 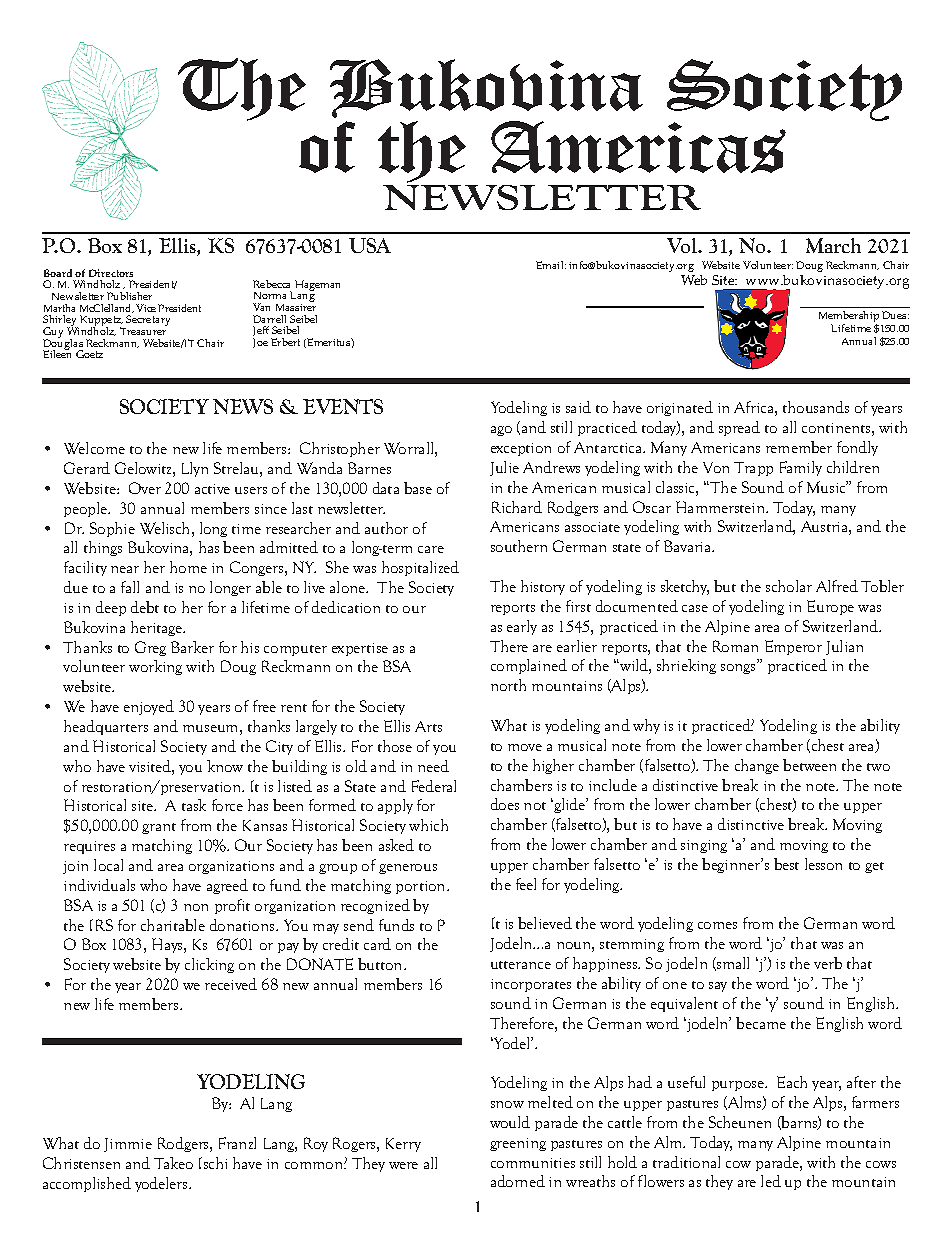 I want to click on March, so click(x=833, y=245).
